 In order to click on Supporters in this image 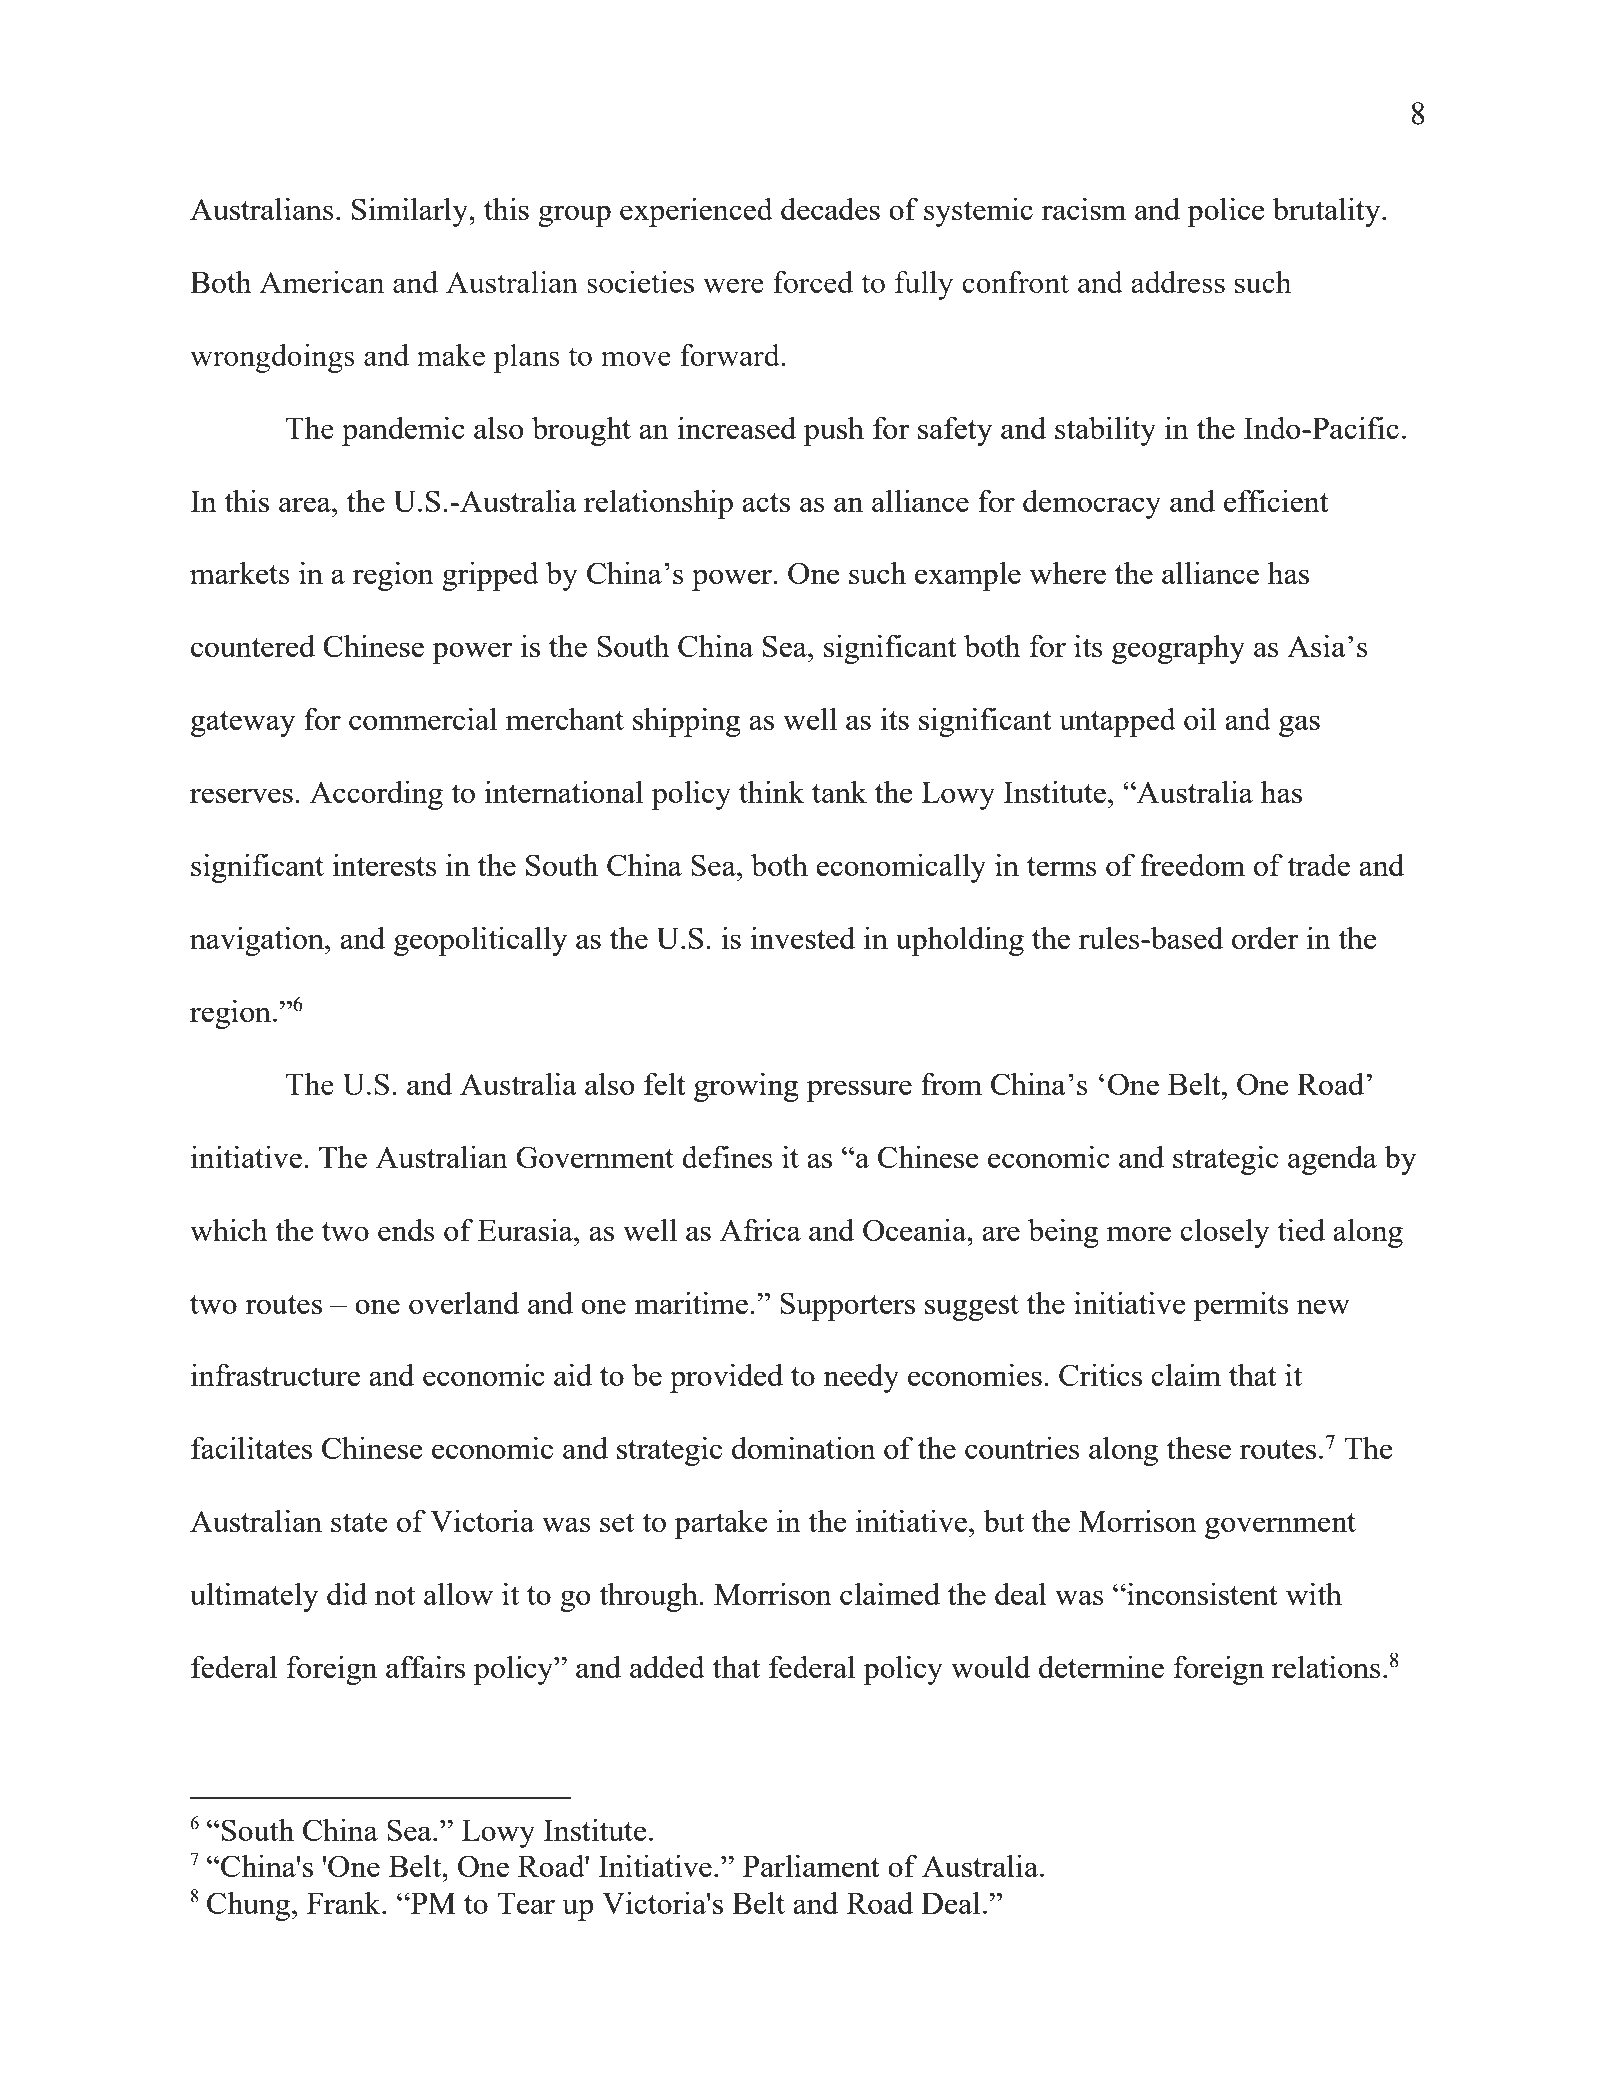, I will do `click(847, 1306)`.
